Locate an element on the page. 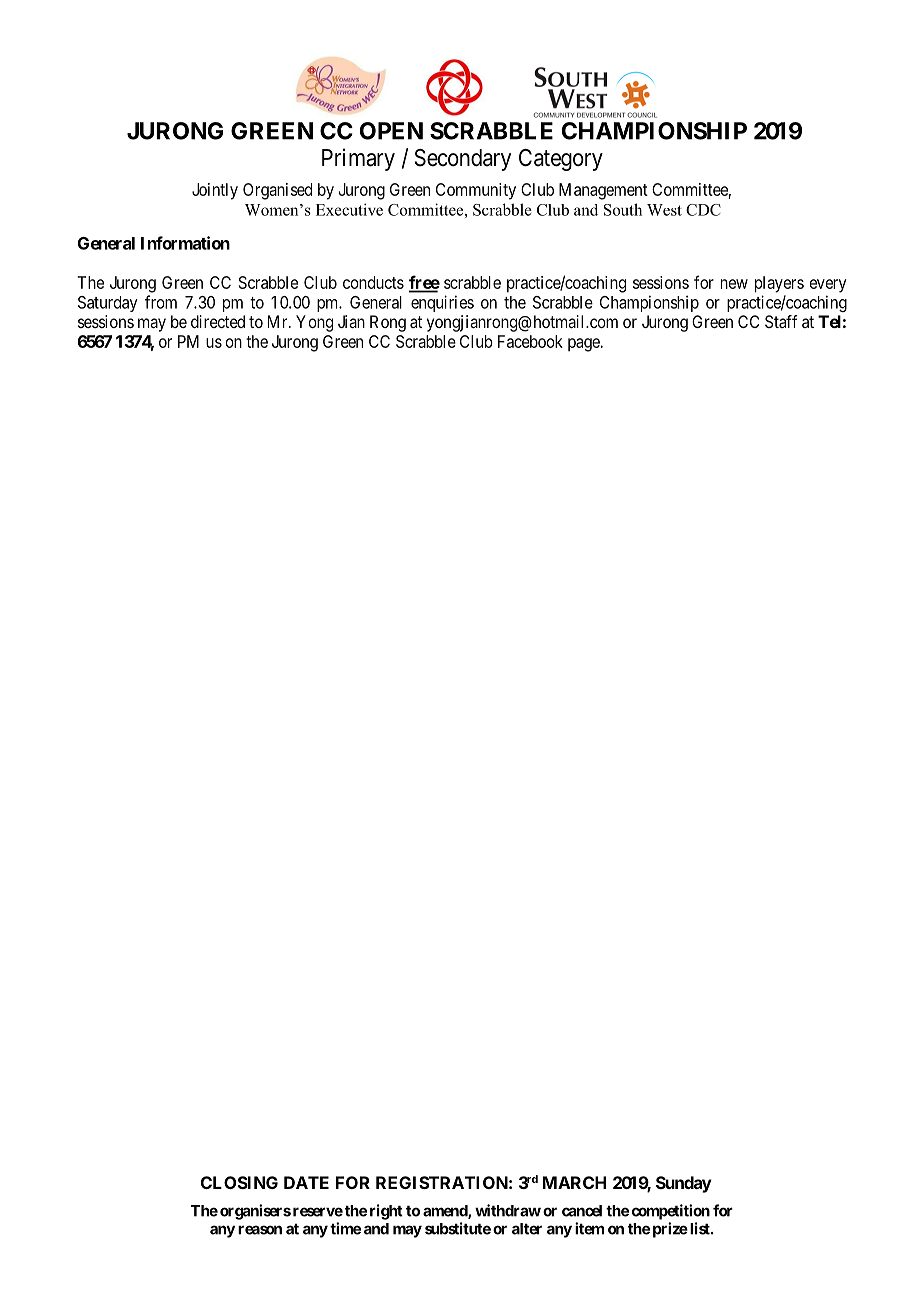 Image resolution: width=924 pixels, height=1308 pixels. reason is located at coordinates (260, 1230).
